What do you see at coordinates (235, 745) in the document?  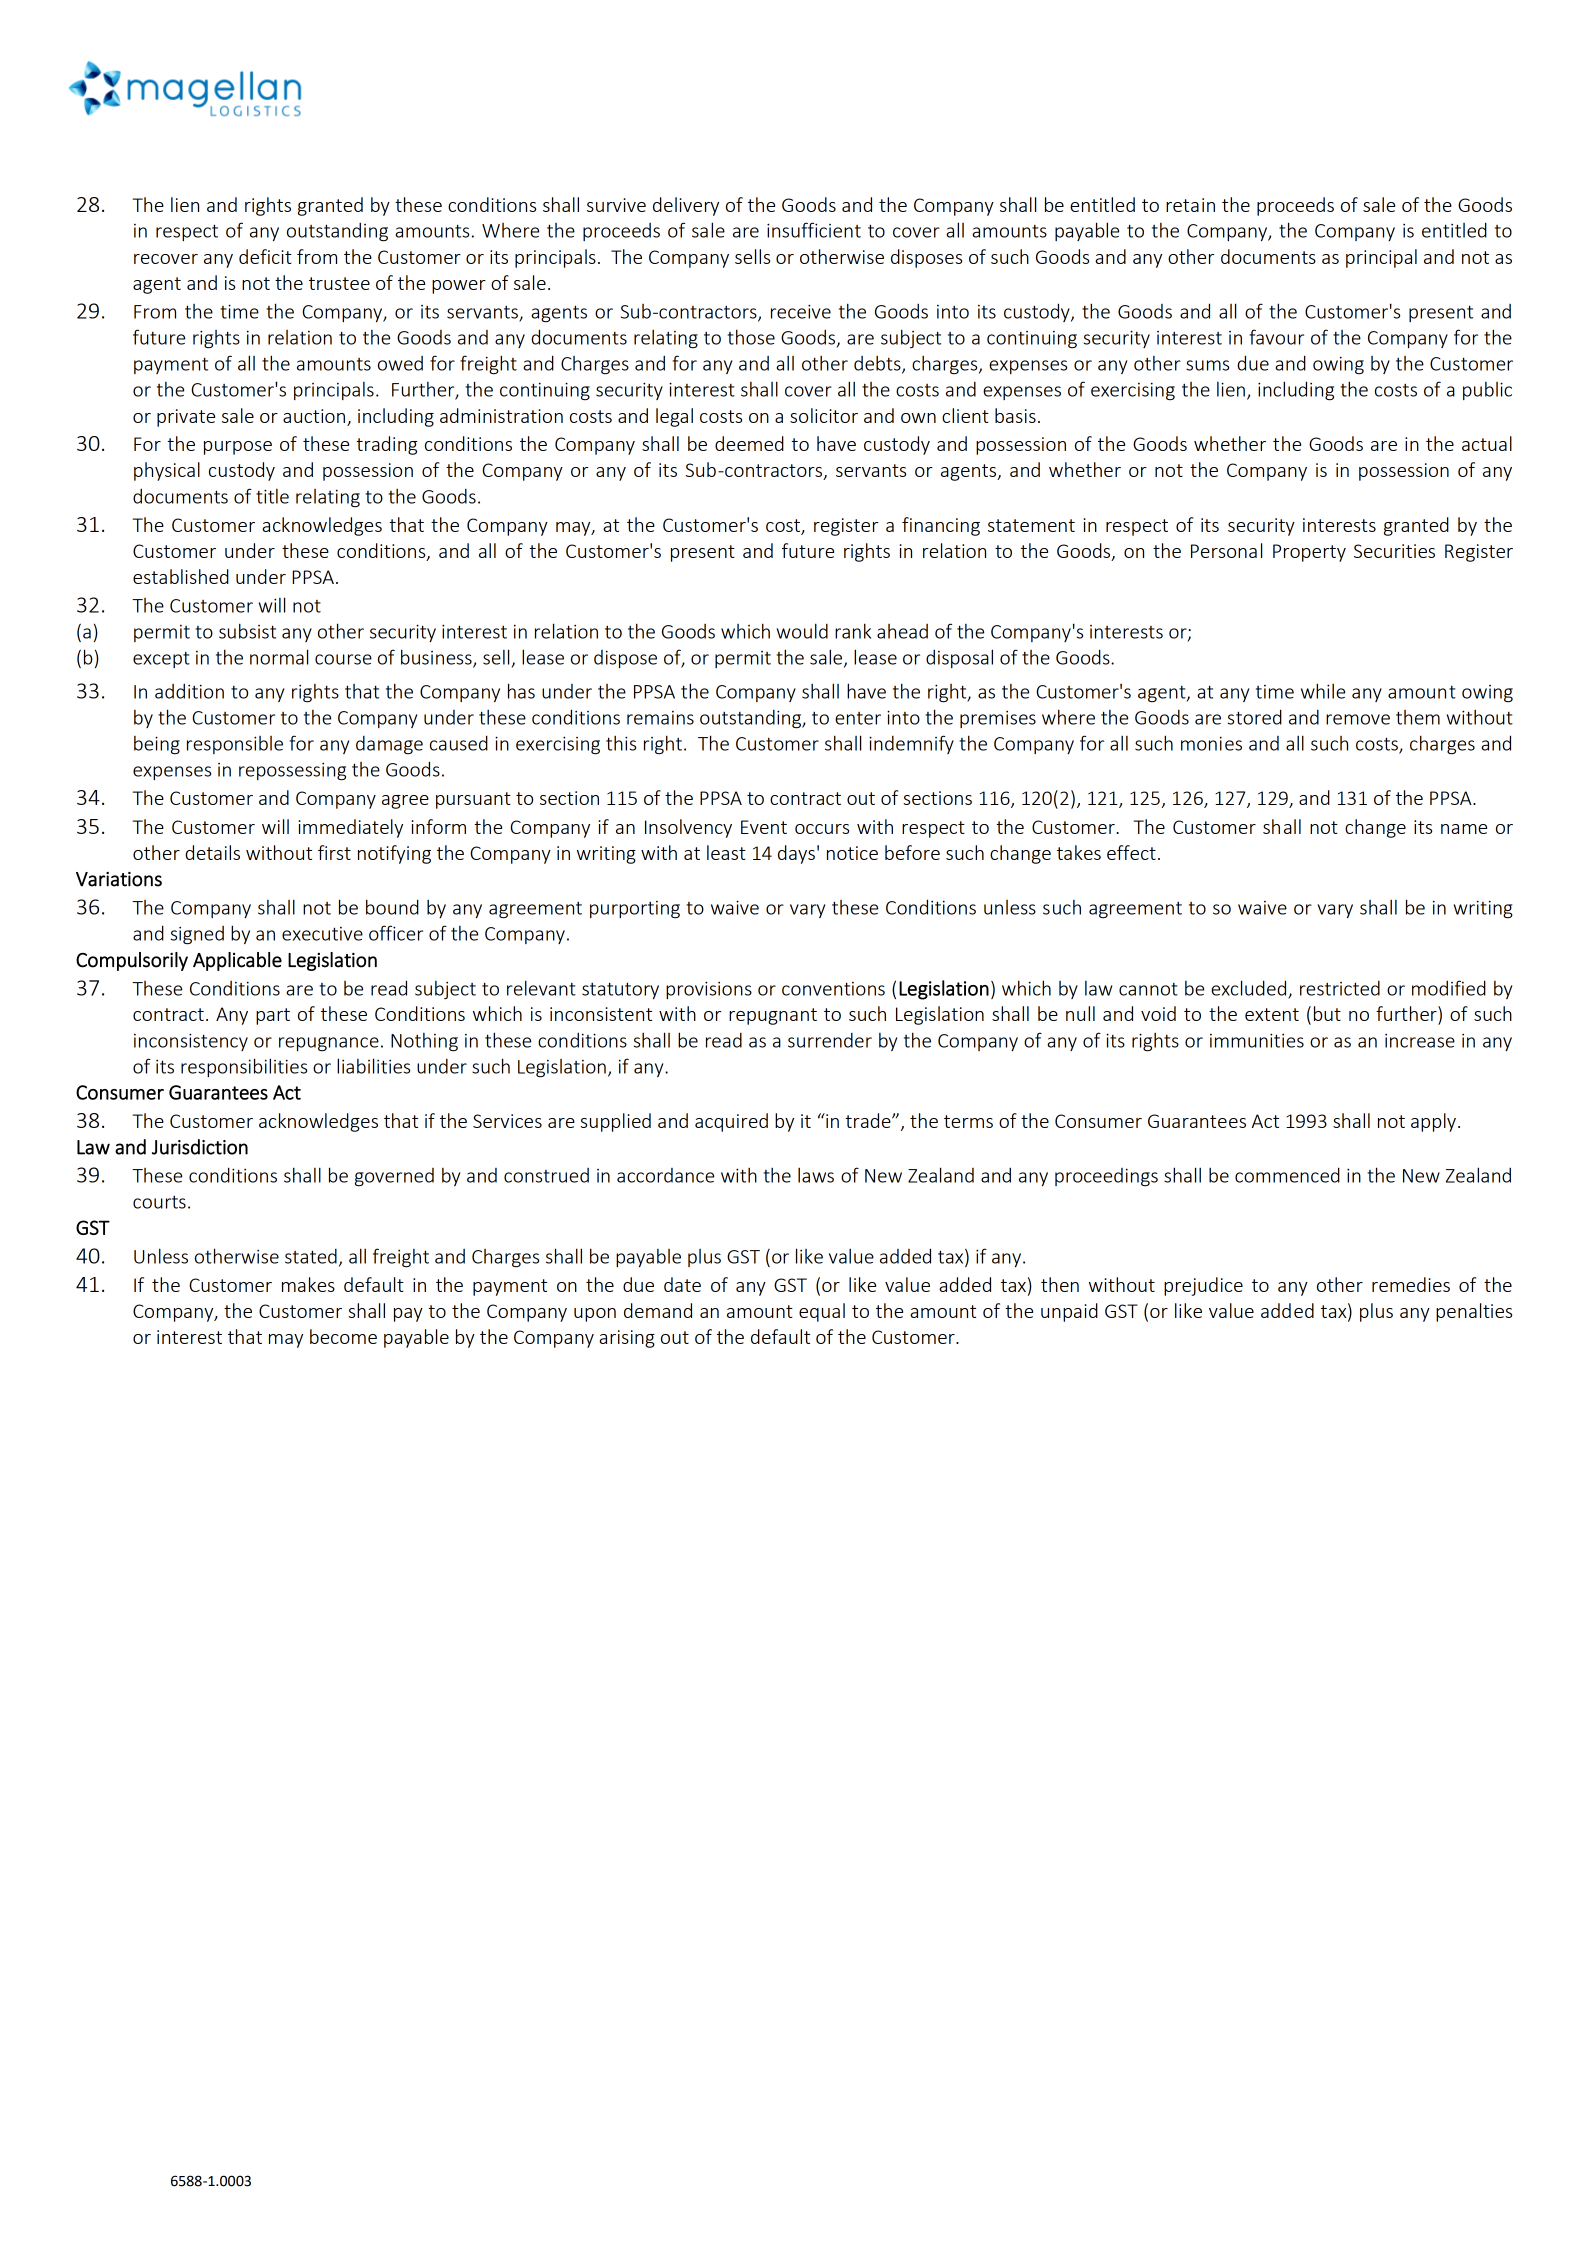 I see `responsible` at bounding box center [235, 745].
